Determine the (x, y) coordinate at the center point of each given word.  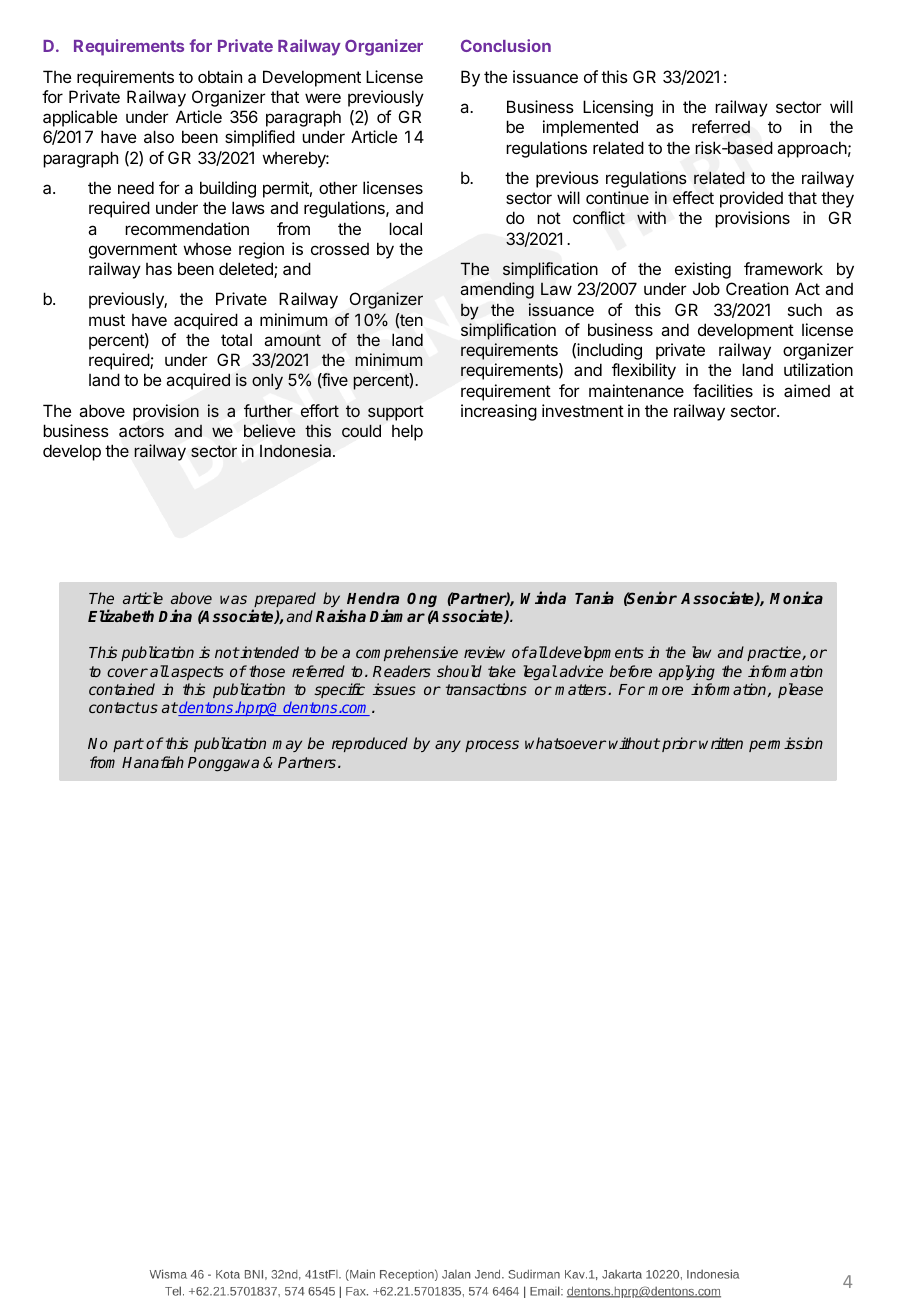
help (407, 432)
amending (497, 290)
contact (115, 707)
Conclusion (506, 45)
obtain (220, 76)
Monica (796, 597)
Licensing (618, 108)
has (159, 269)
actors (141, 431)
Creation (757, 288)
